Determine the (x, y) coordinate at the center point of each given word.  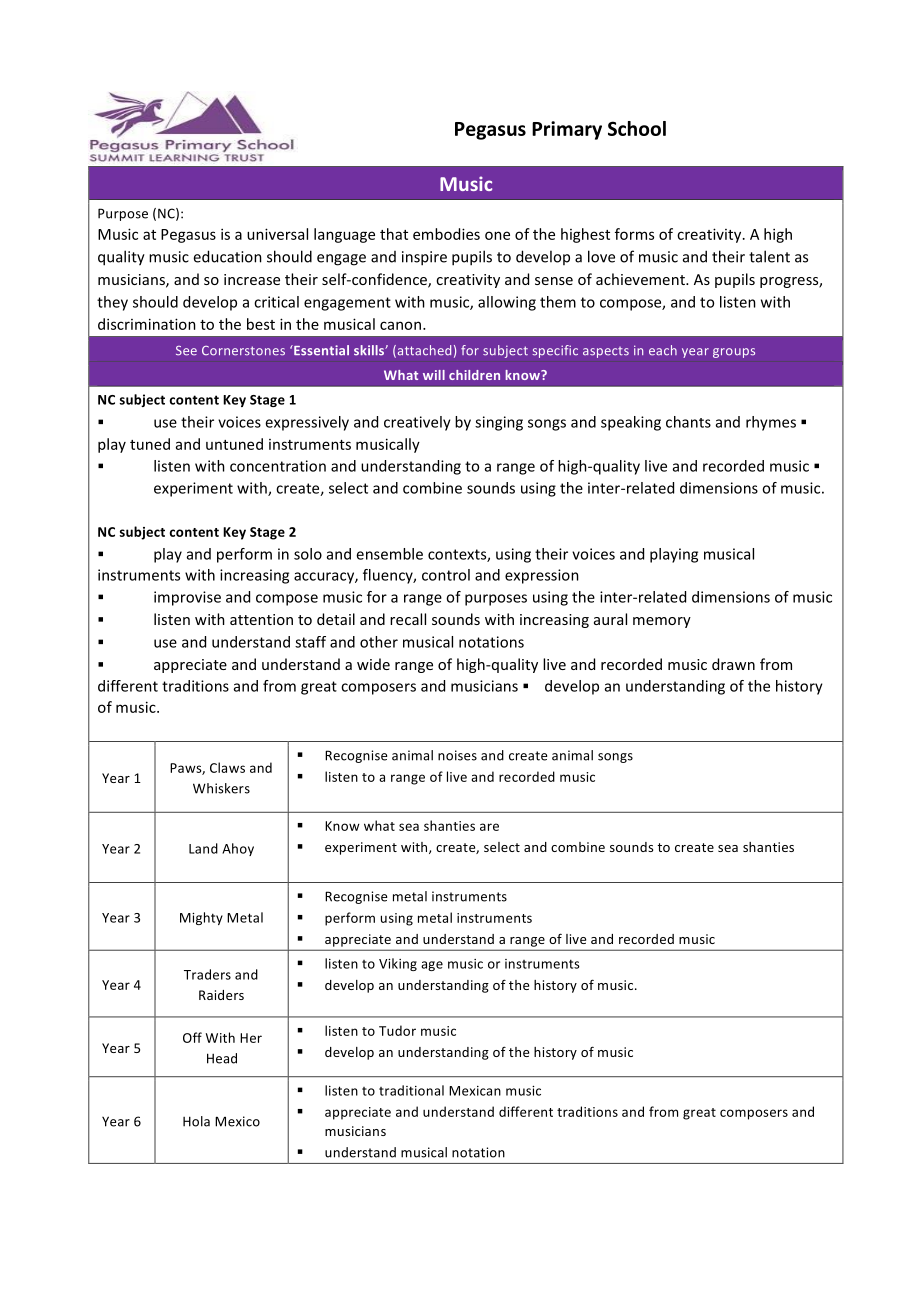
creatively (417, 423)
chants (688, 422)
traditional (411, 1090)
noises (457, 755)
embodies (446, 234)
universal (277, 234)
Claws (227, 767)
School (637, 128)
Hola (196, 1121)
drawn (733, 664)
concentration (278, 466)
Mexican (475, 1091)
